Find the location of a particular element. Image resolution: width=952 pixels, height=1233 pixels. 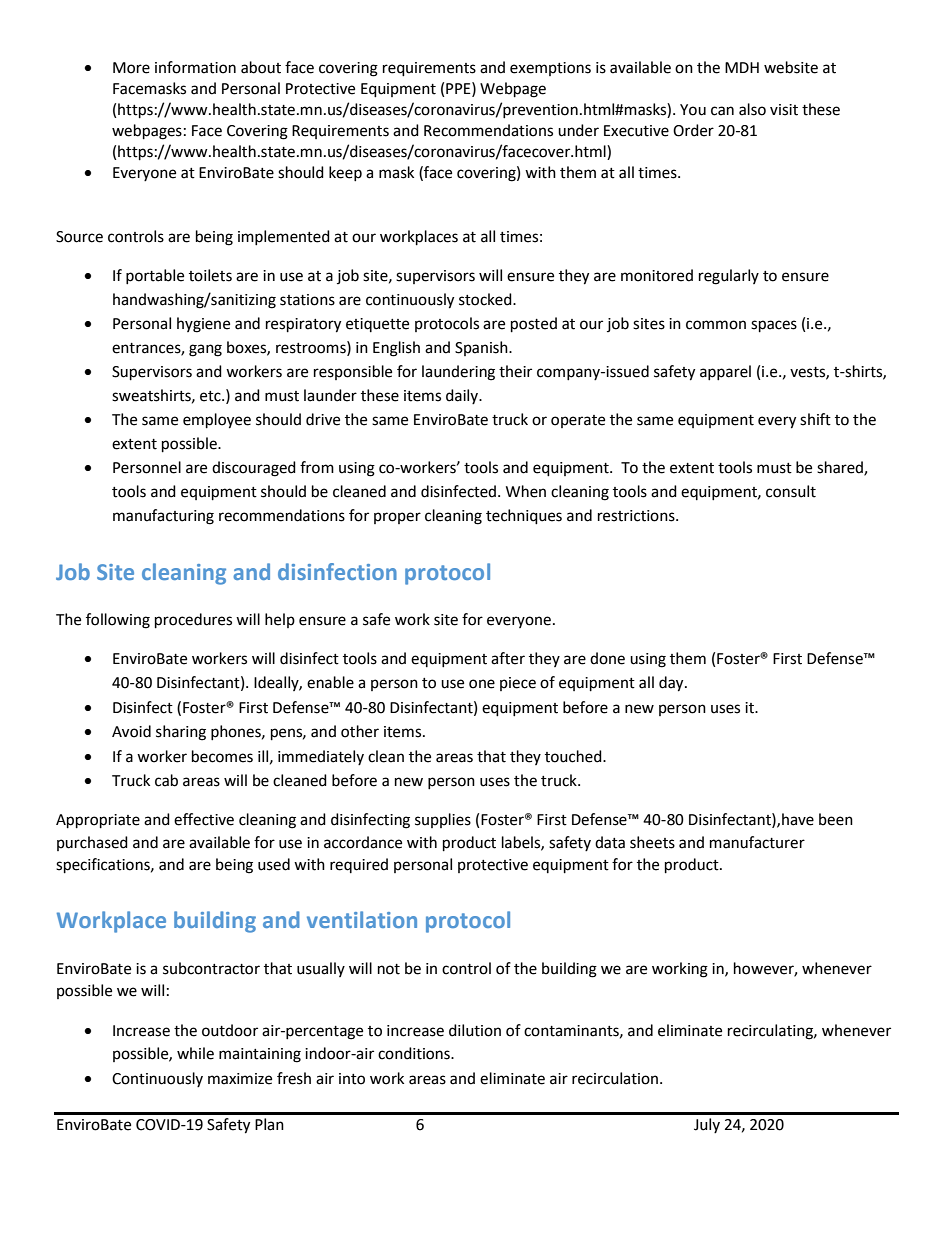

information is located at coordinates (195, 67).
